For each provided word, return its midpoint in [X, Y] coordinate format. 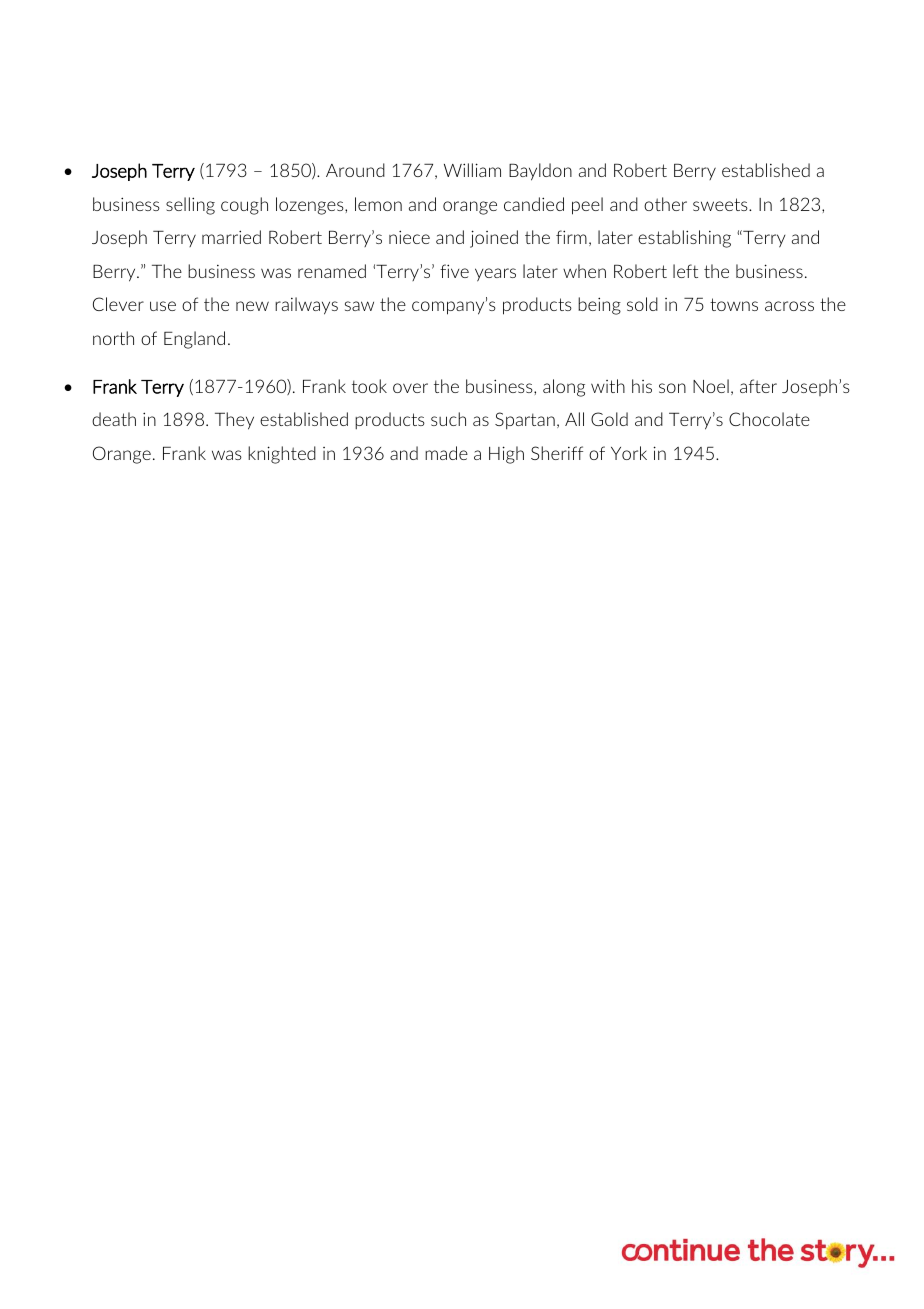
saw [359, 306]
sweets [721, 204]
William [472, 170]
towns [734, 304]
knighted [282, 455]
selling [190, 206]
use [163, 306]
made [446, 453]
